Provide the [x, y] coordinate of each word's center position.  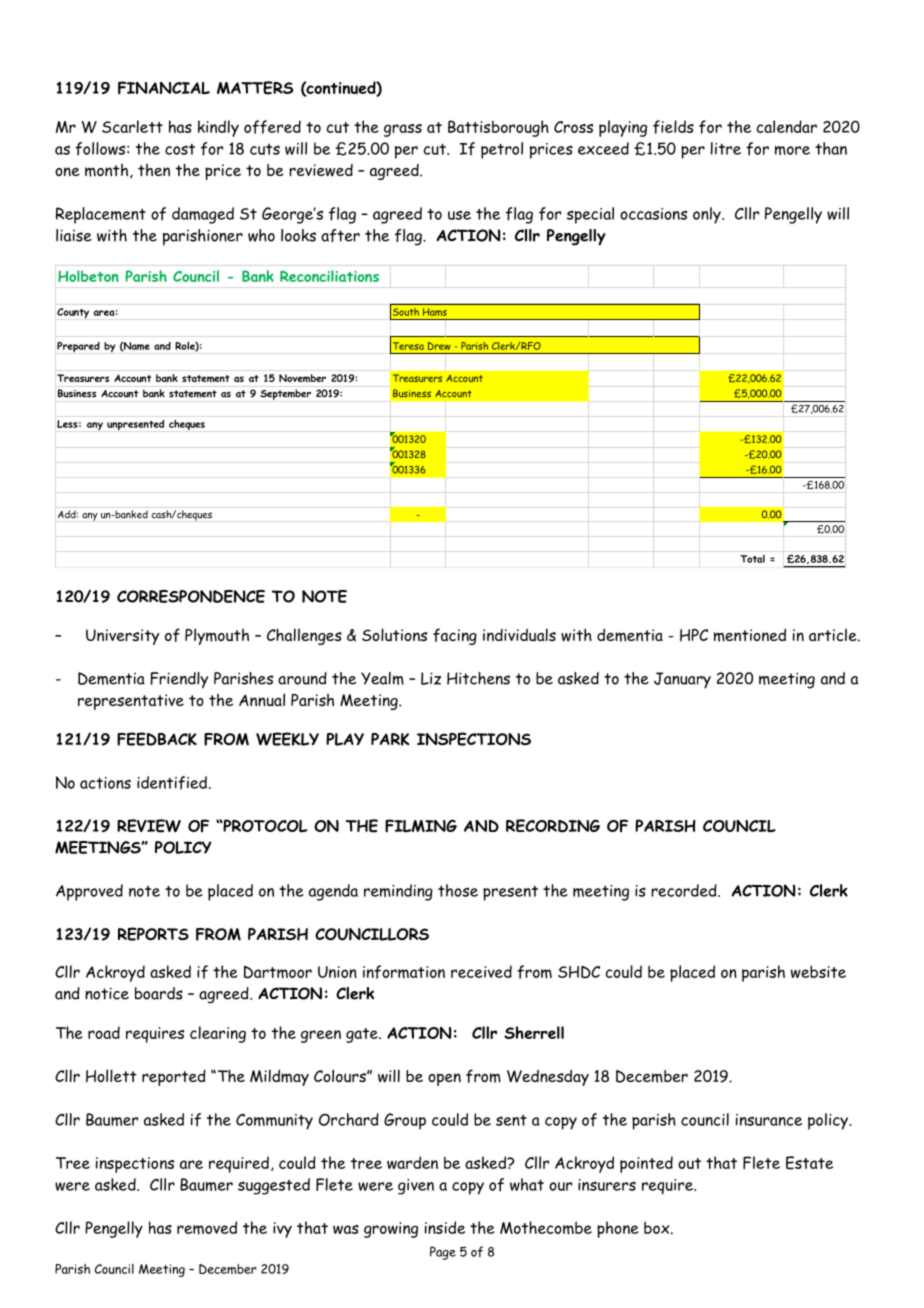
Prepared [78, 347]
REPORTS [153, 934]
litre [726, 148]
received [481, 971]
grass [403, 130]
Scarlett [132, 126]
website [818, 971]
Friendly [179, 680]
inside [445, 1227]
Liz [431, 678]
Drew [439, 346]
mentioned [750, 635]
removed [207, 1228]
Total [752, 559]
